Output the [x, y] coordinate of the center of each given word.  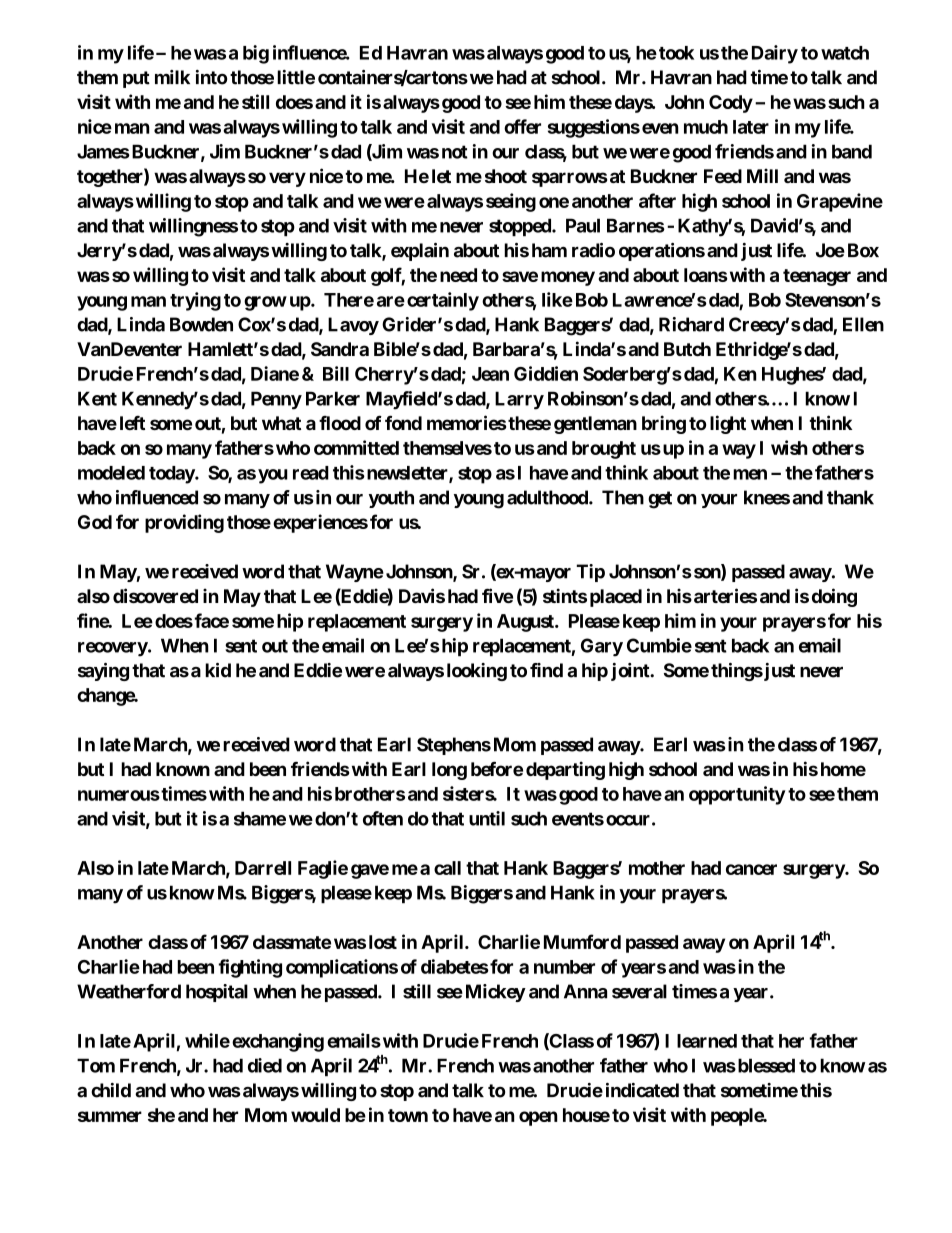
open [538, 1118]
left [132, 423]
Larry [519, 400]
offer [522, 126]
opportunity [737, 795]
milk [172, 77]
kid [218, 670]
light [728, 424]
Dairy [775, 54]
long [449, 771]
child [111, 1090]
